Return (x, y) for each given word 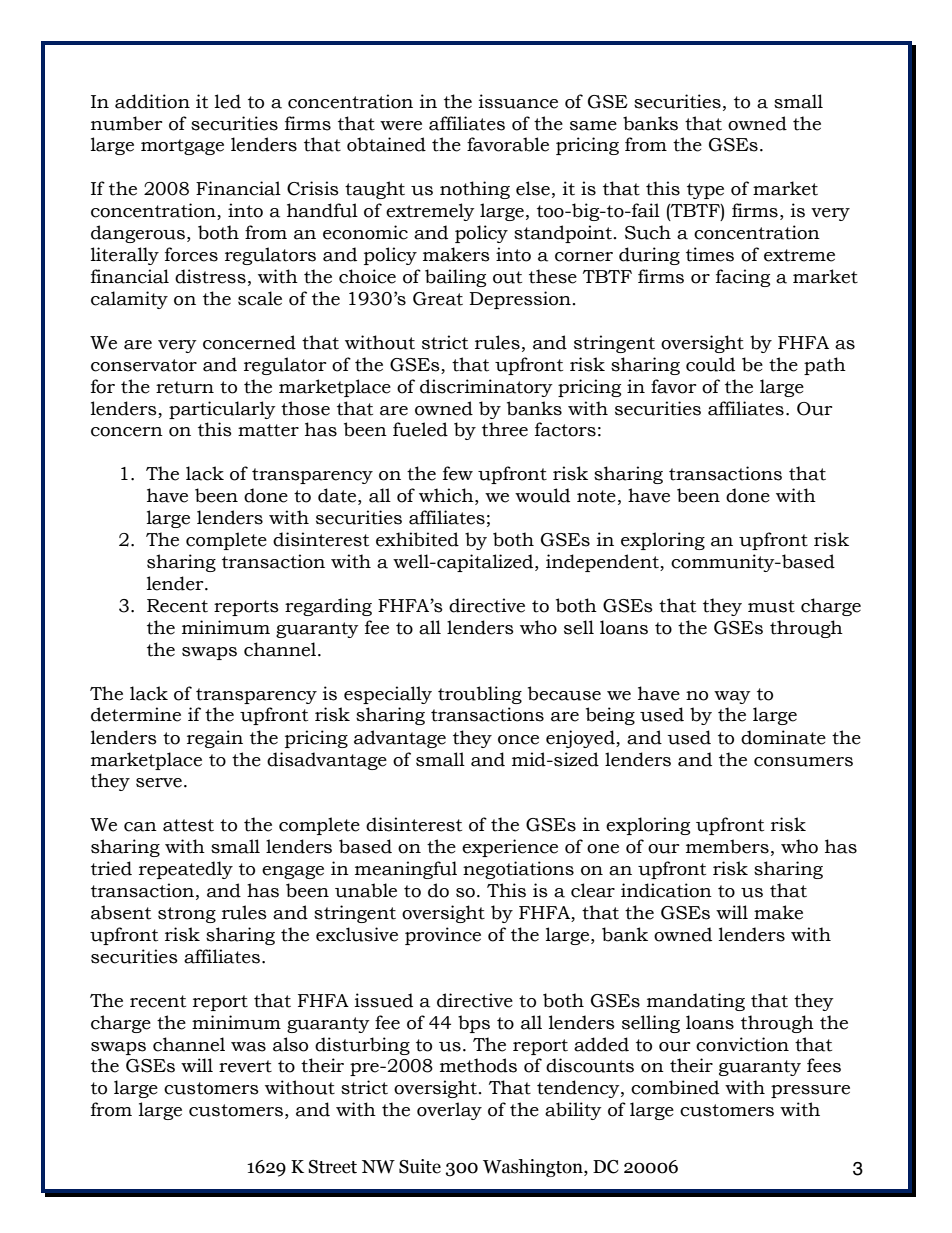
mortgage (182, 147)
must (771, 606)
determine (136, 714)
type (705, 191)
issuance (518, 101)
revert (245, 1066)
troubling (480, 695)
